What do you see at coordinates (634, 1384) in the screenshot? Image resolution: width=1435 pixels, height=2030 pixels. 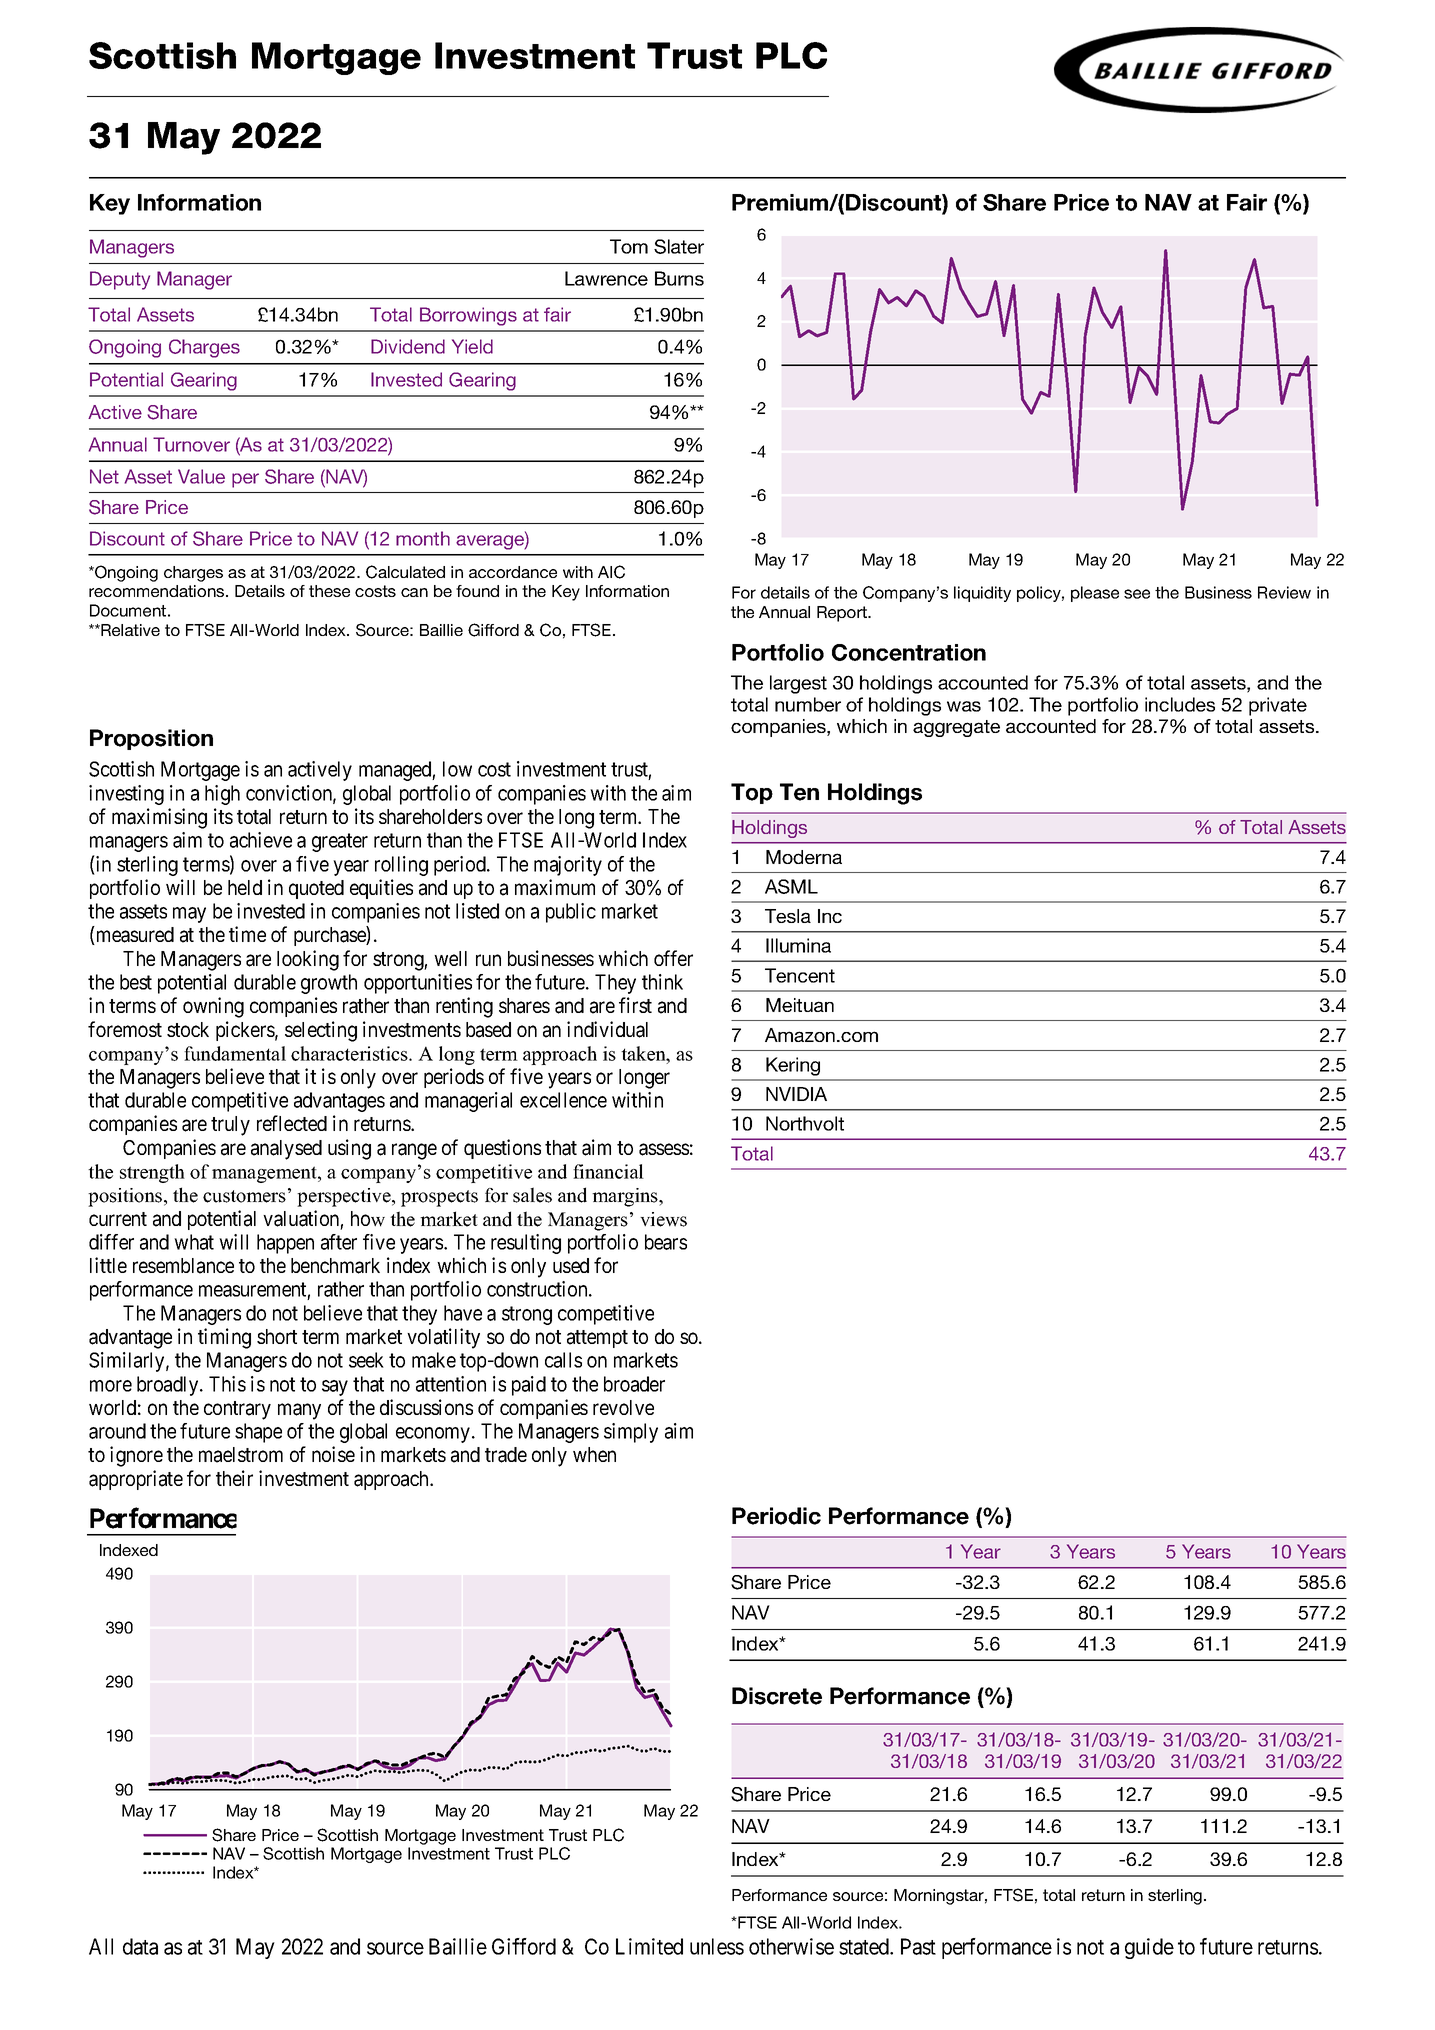 I see `broader` at bounding box center [634, 1384].
